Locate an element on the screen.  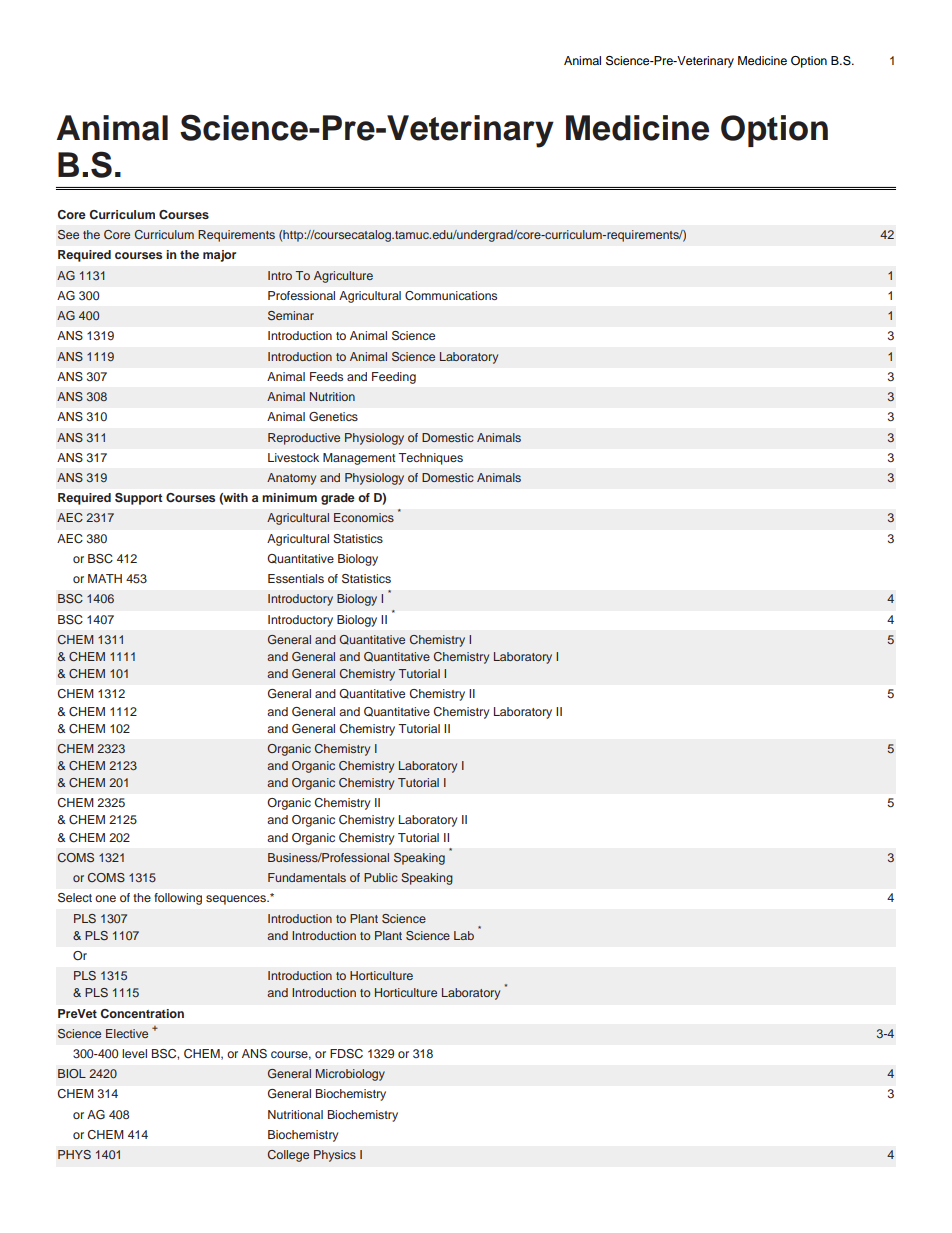
Essentials is located at coordinates (296, 578).
